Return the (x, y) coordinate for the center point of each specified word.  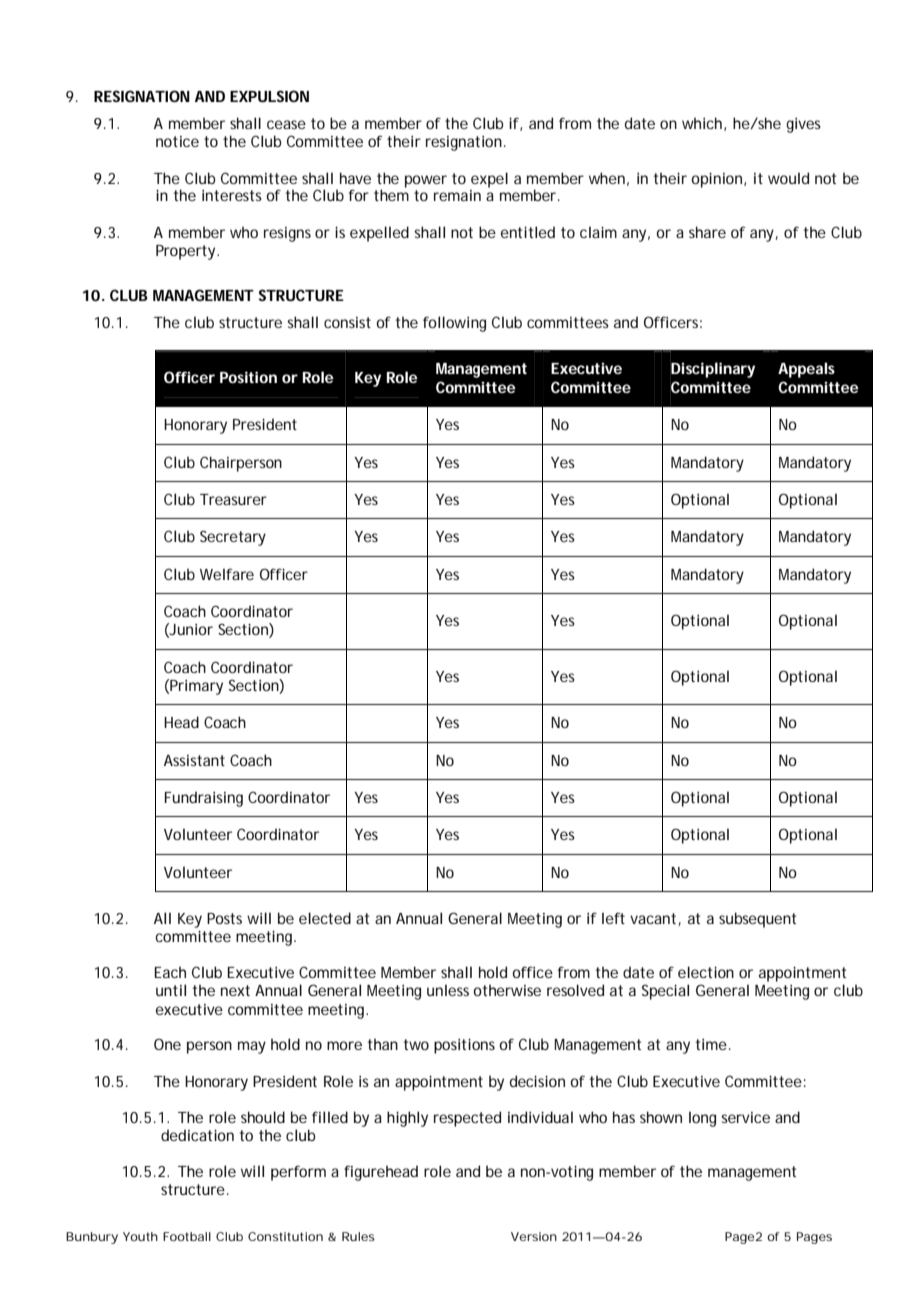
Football (187, 1236)
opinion (718, 180)
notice (177, 141)
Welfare (227, 574)
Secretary (233, 538)
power (426, 181)
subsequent (757, 920)
